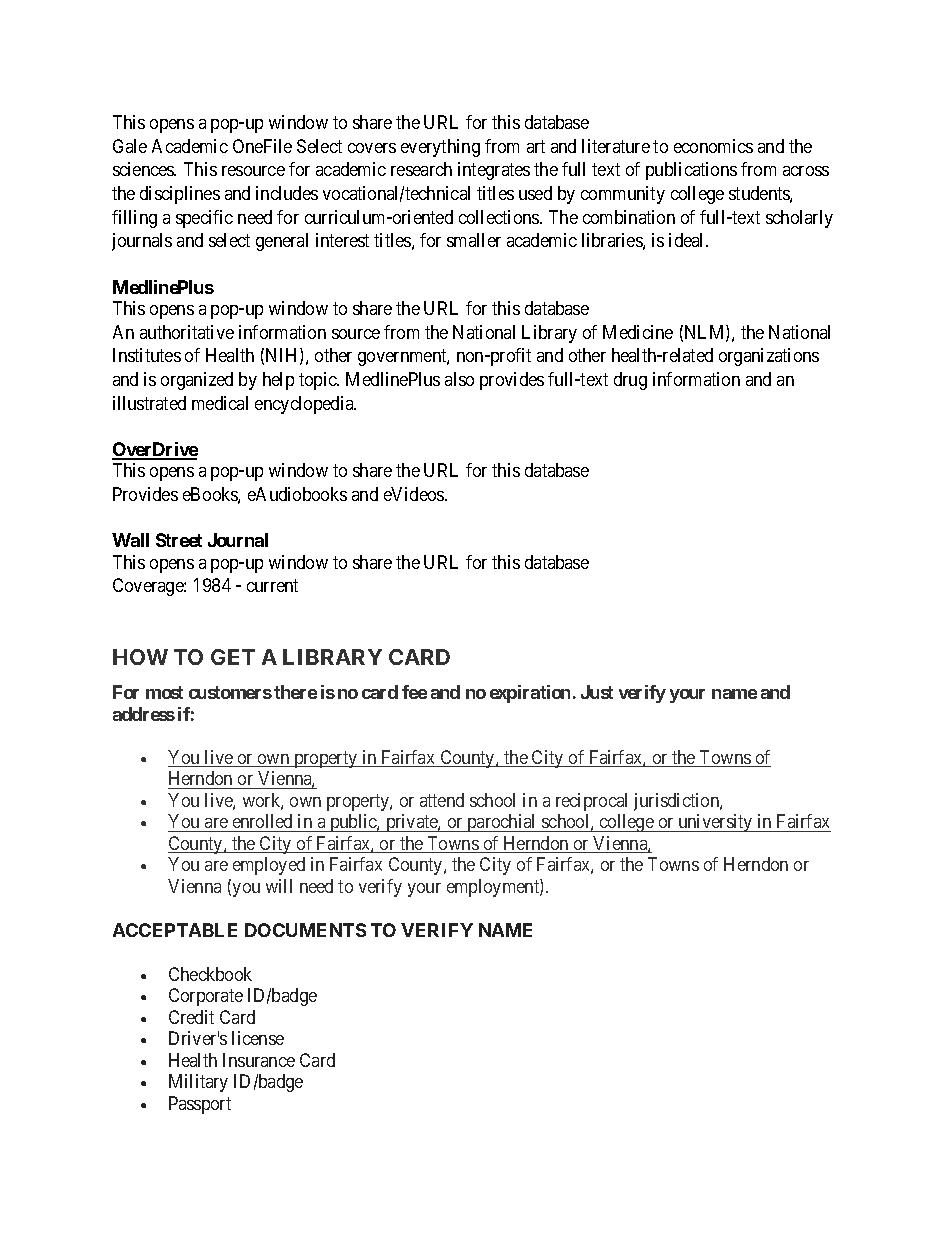 Image resolution: width=952 pixels, height=1233 pixels. What do you see at coordinates (494, 171) in the screenshot?
I see `integrates` at bounding box center [494, 171].
